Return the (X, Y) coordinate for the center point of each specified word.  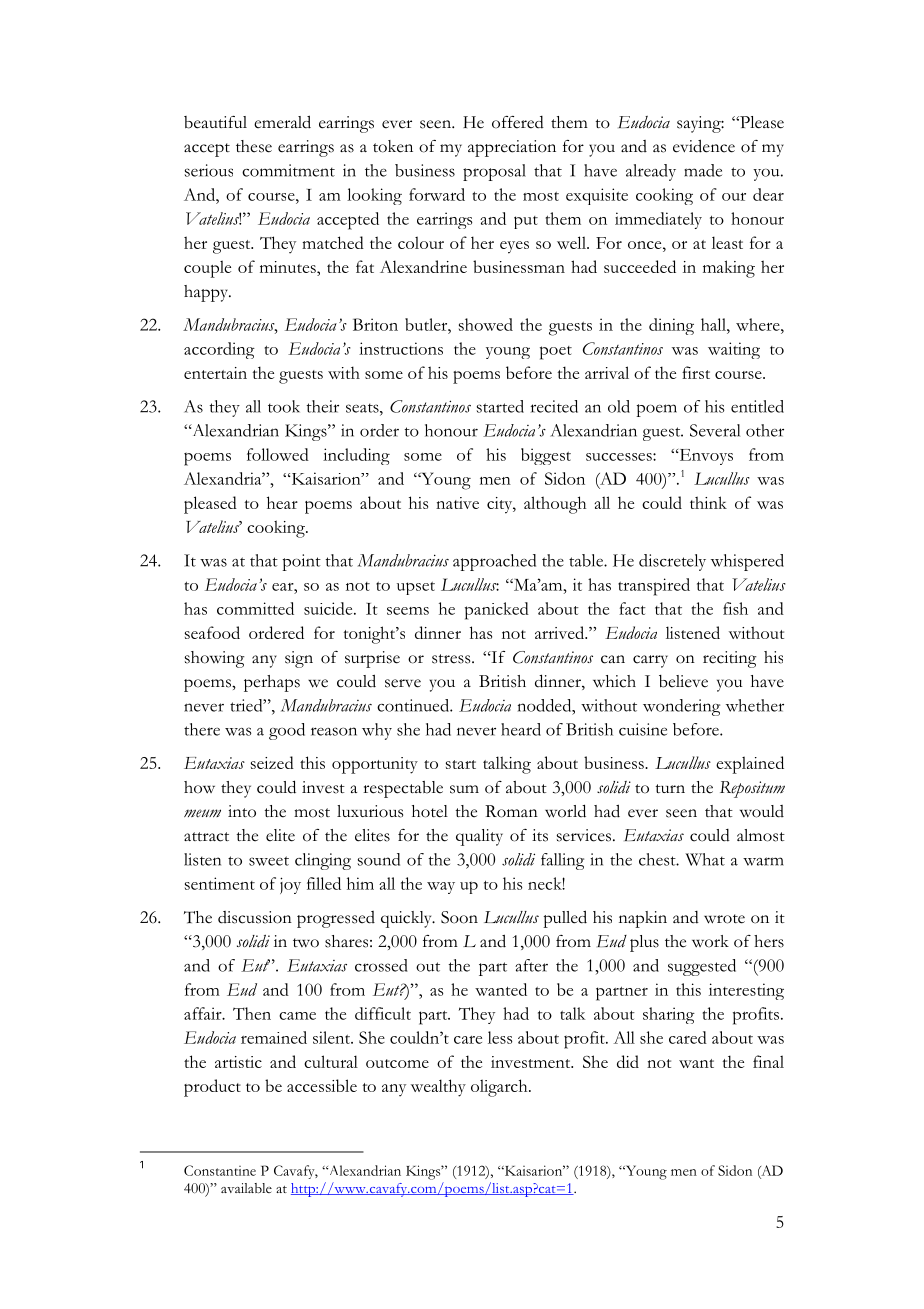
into (242, 811)
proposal (494, 172)
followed (278, 454)
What (705, 859)
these (254, 146)
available (246, 1188)
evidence (704, 146)
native (457, 503)
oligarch (500, 1088)
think (708, 502)
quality (479, 837)
